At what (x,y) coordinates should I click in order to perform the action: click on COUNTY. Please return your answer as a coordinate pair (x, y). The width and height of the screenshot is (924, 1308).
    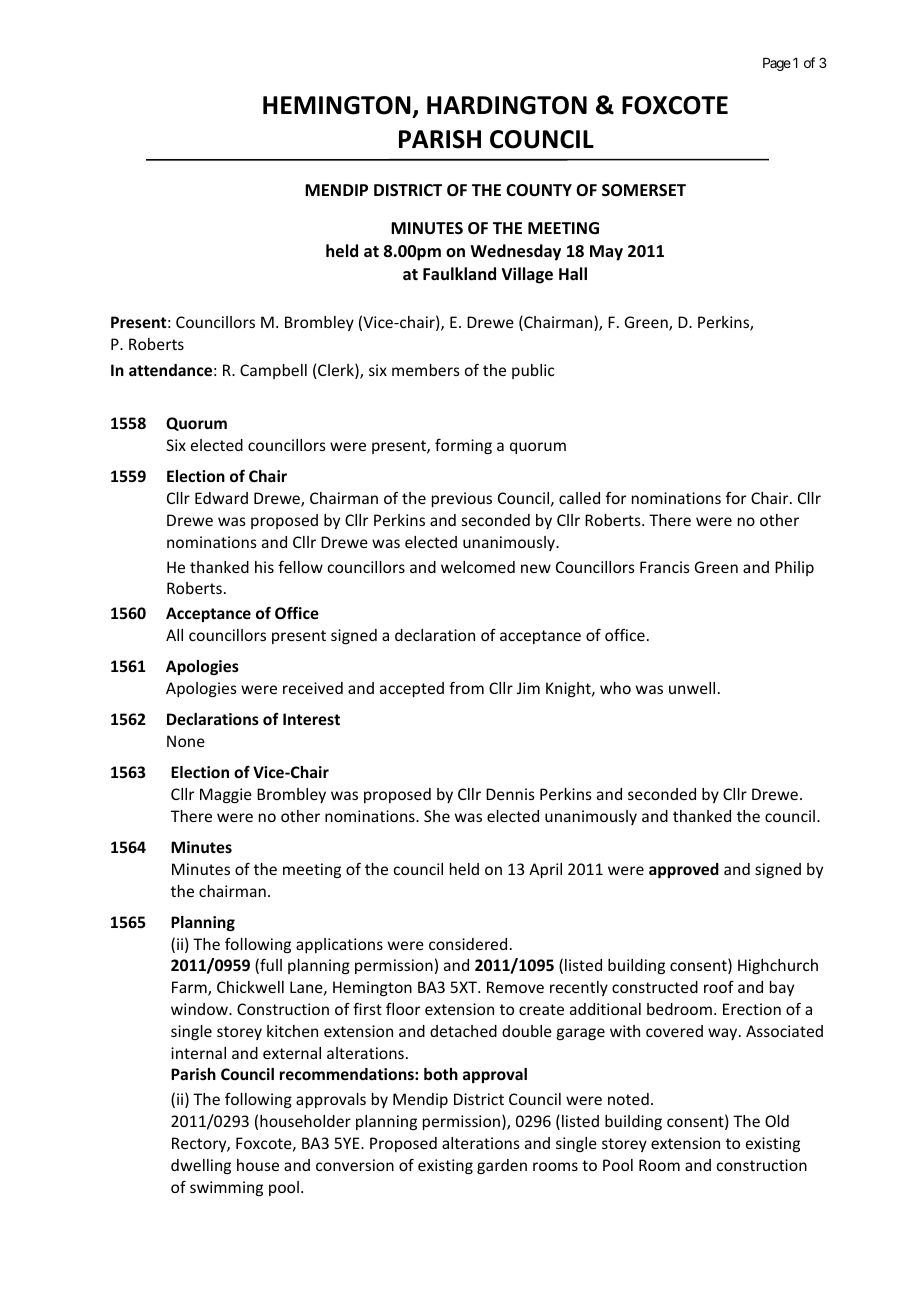
    Looking at the image, I should click on (539, 190).
